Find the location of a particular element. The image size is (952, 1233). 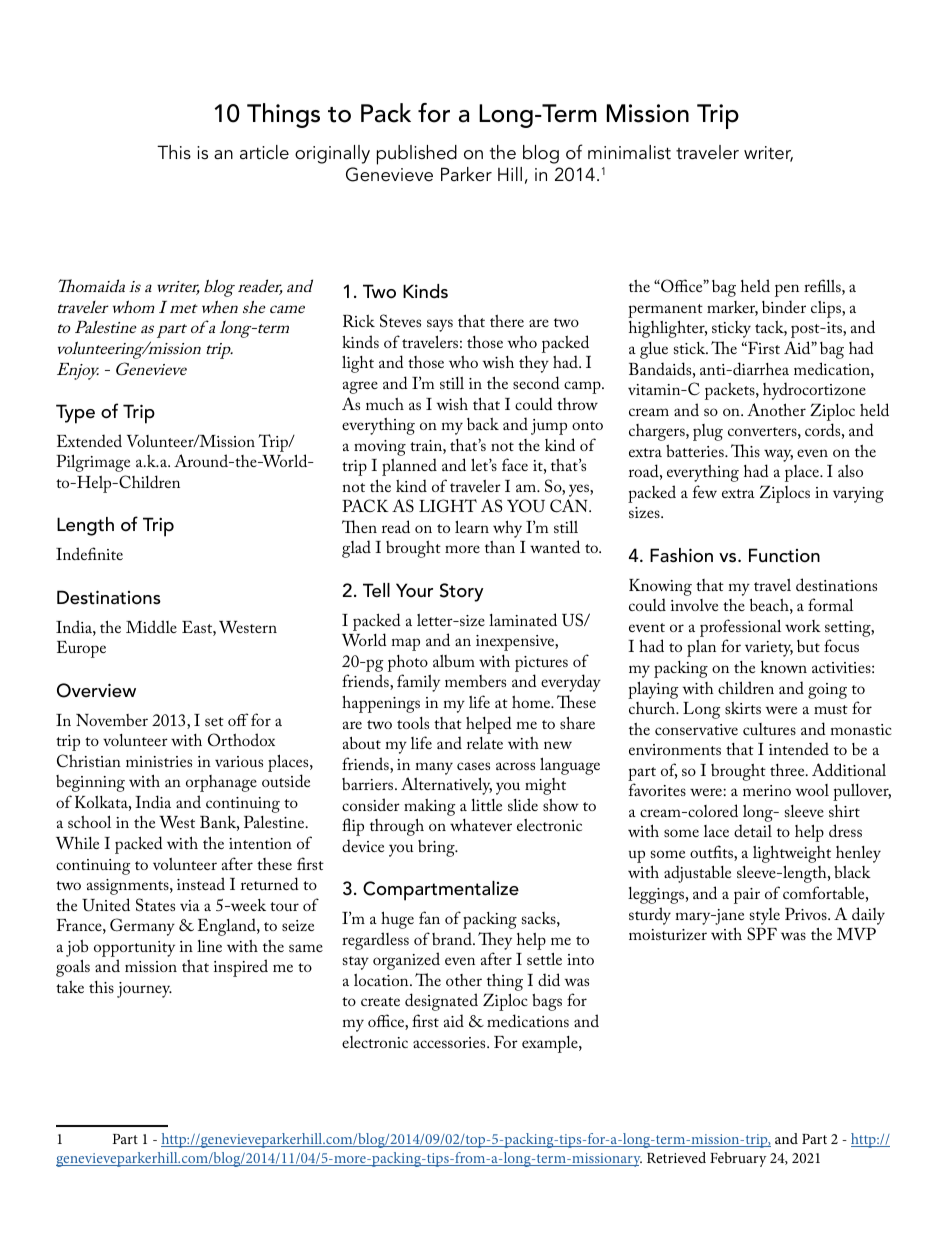

way is located at coordinates (778, 455).
